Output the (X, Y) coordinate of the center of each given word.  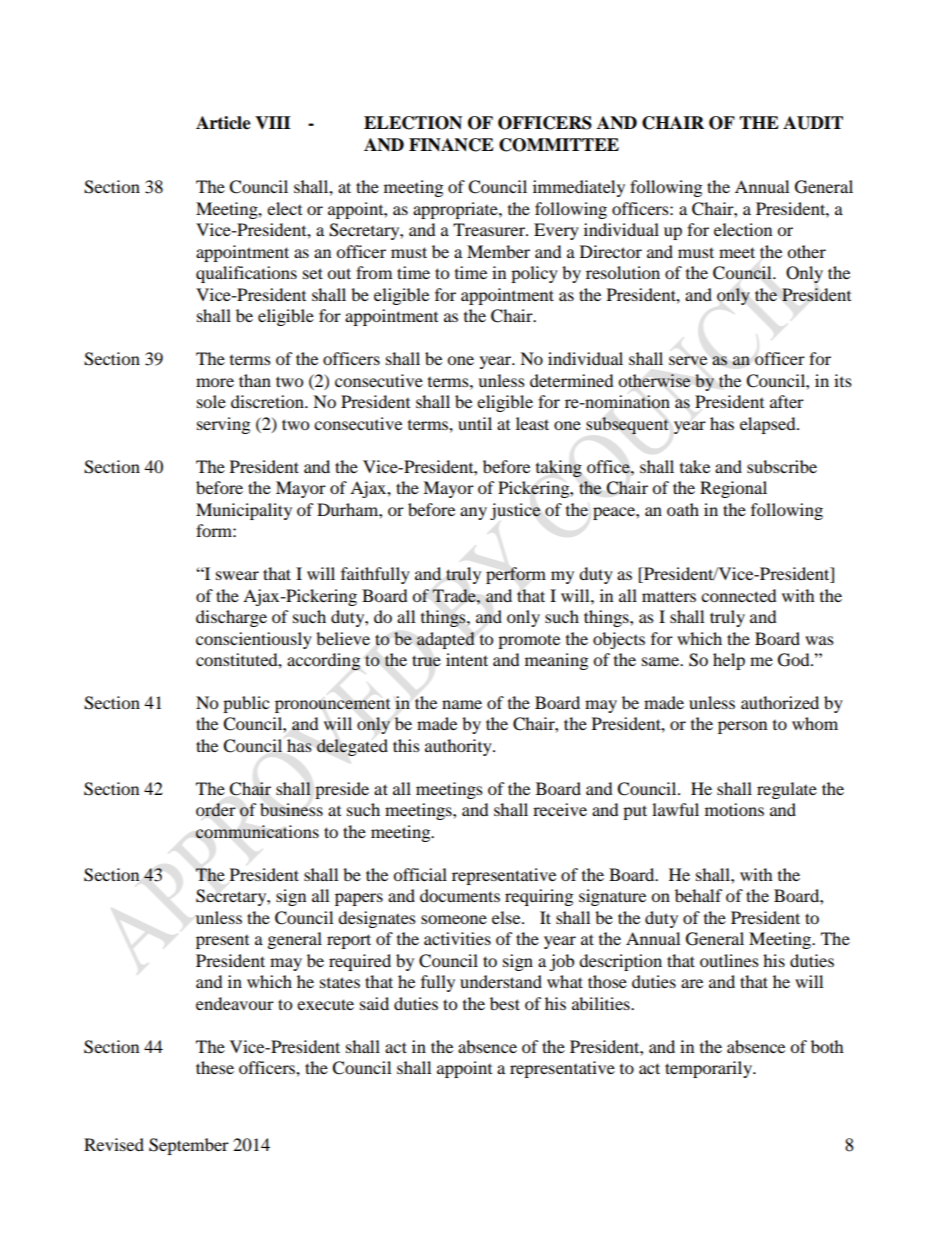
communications (257, 832)
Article (223, 123)
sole (211, 401)
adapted (446, 640)
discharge (231, 618)
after (787, 401)
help (729, 661)
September (189, 1146)
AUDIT (813, 123)
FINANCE (451, 145)
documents (460, 895)
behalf (699, 895)
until (475, 423)
